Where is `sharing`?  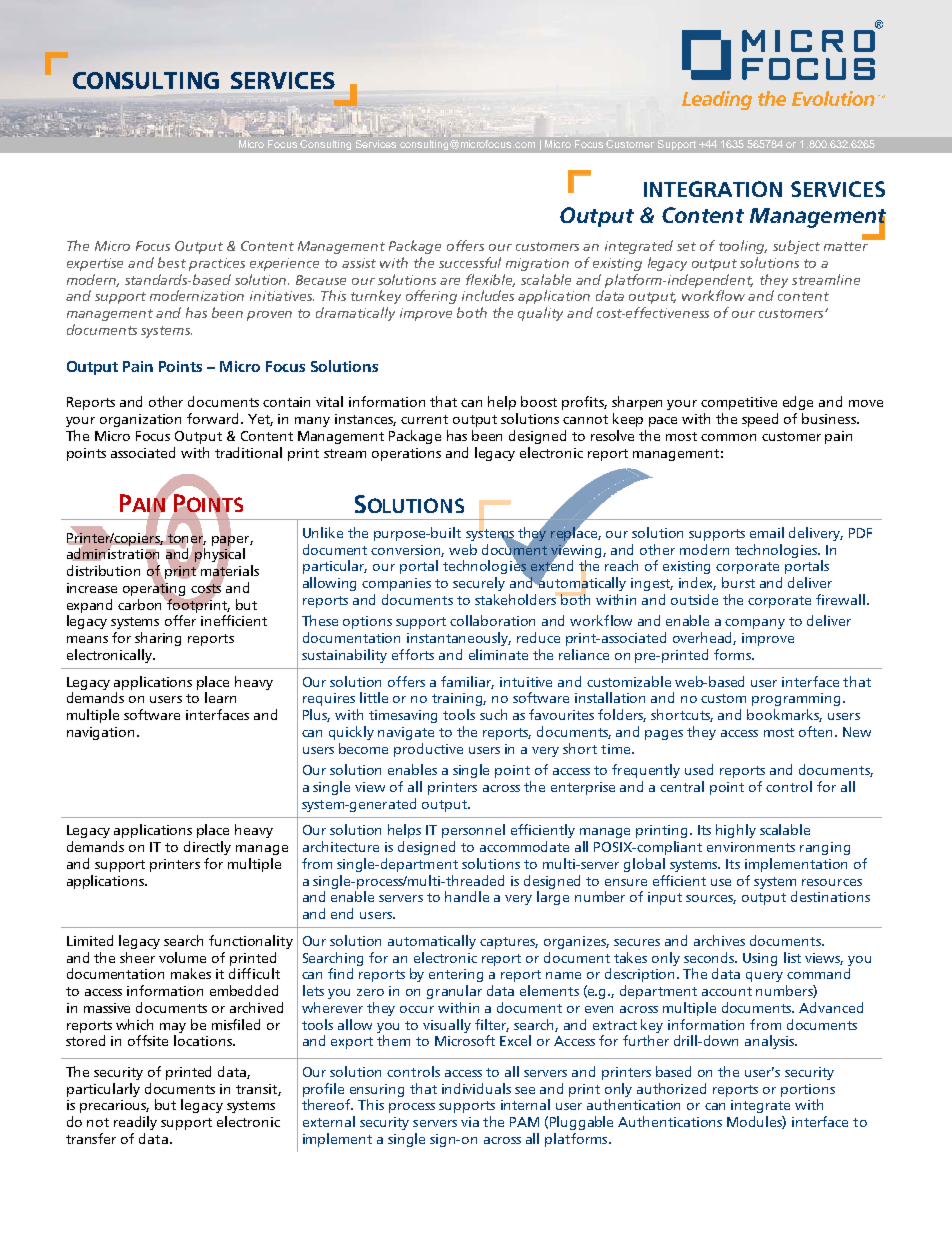
sharing is located at coordinates (158, 639).
